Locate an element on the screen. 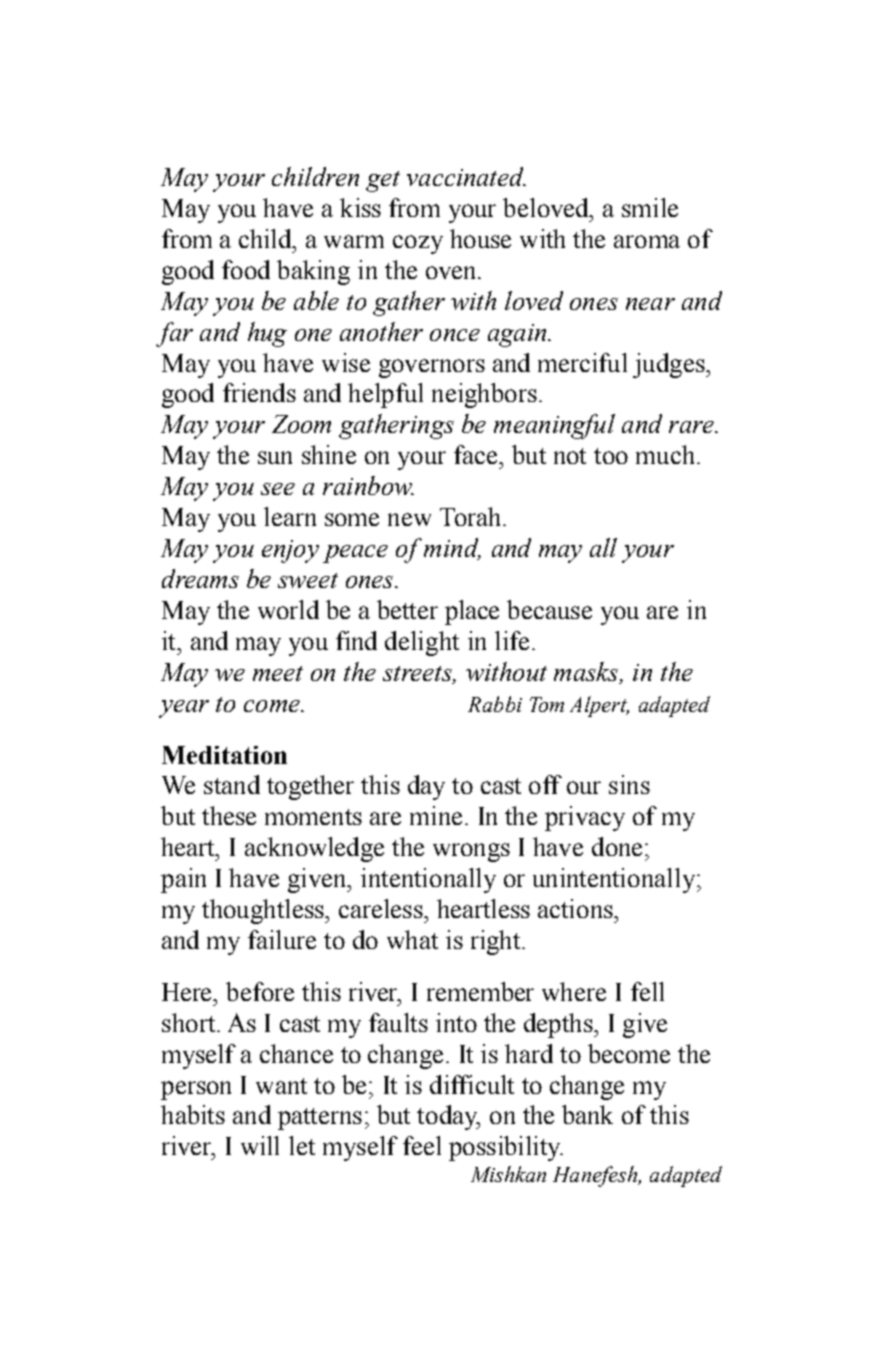 This screenshot has height=1372, width=887. done is located at coordinates (617, 846).
